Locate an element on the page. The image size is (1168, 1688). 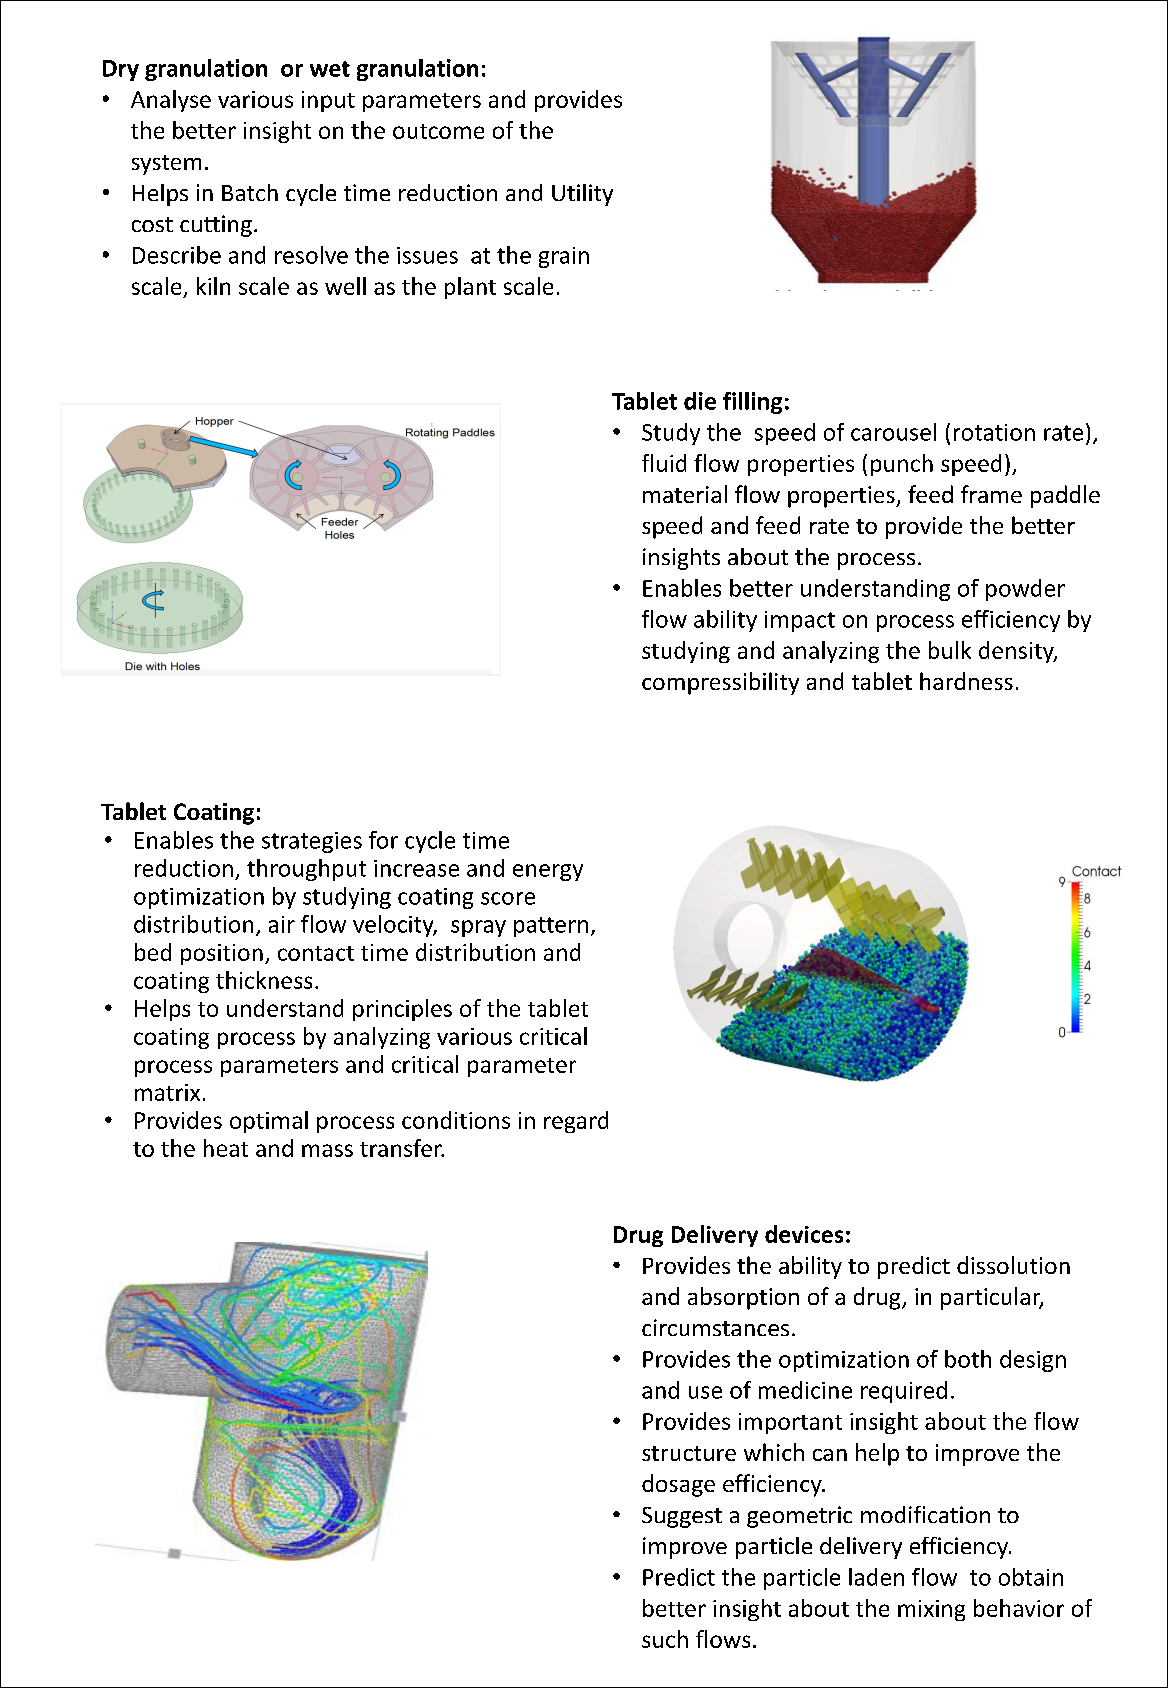
Analyse is located at coordinates (171, 101).
